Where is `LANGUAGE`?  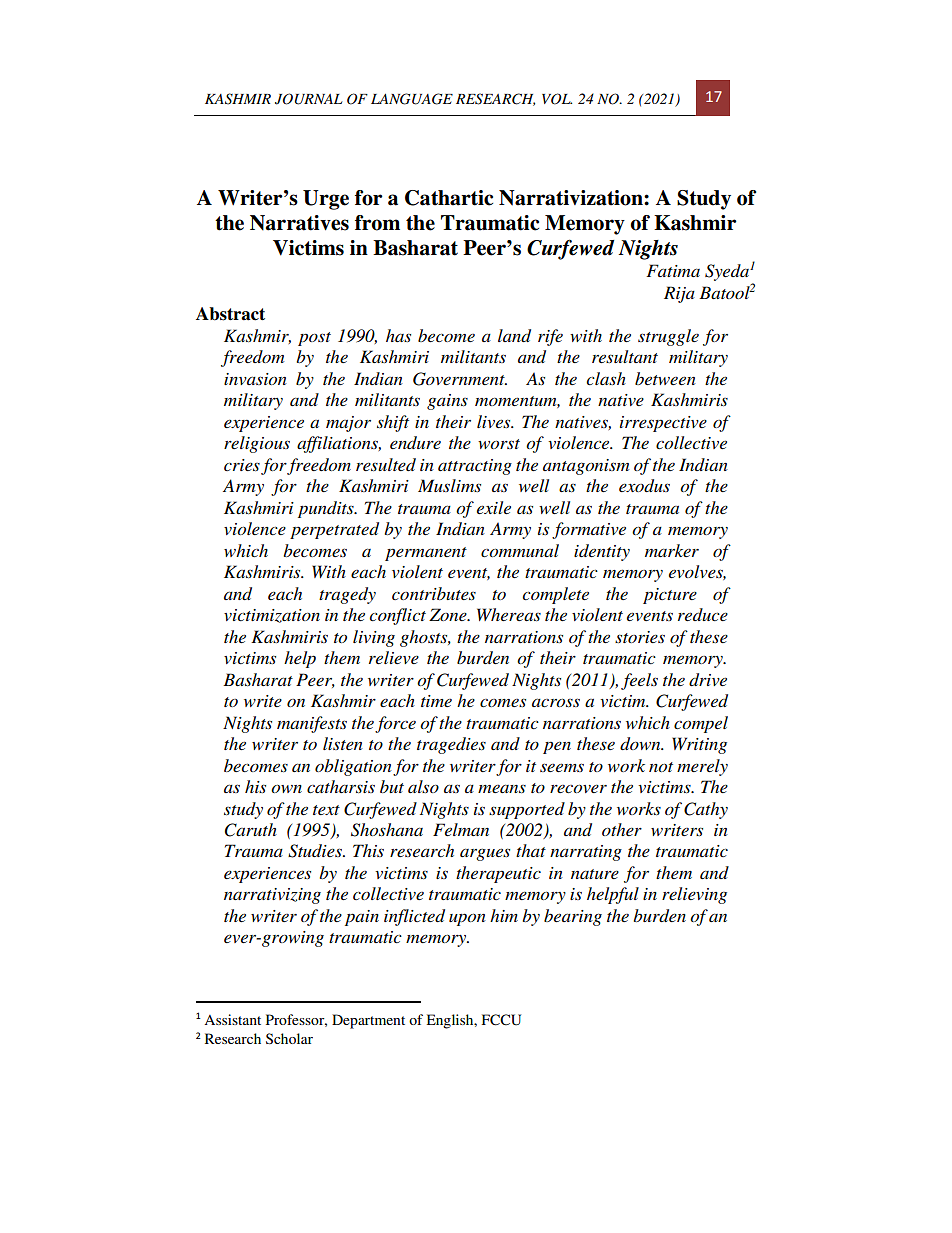 LANGUAGE is located at coordinates (412, 99).
